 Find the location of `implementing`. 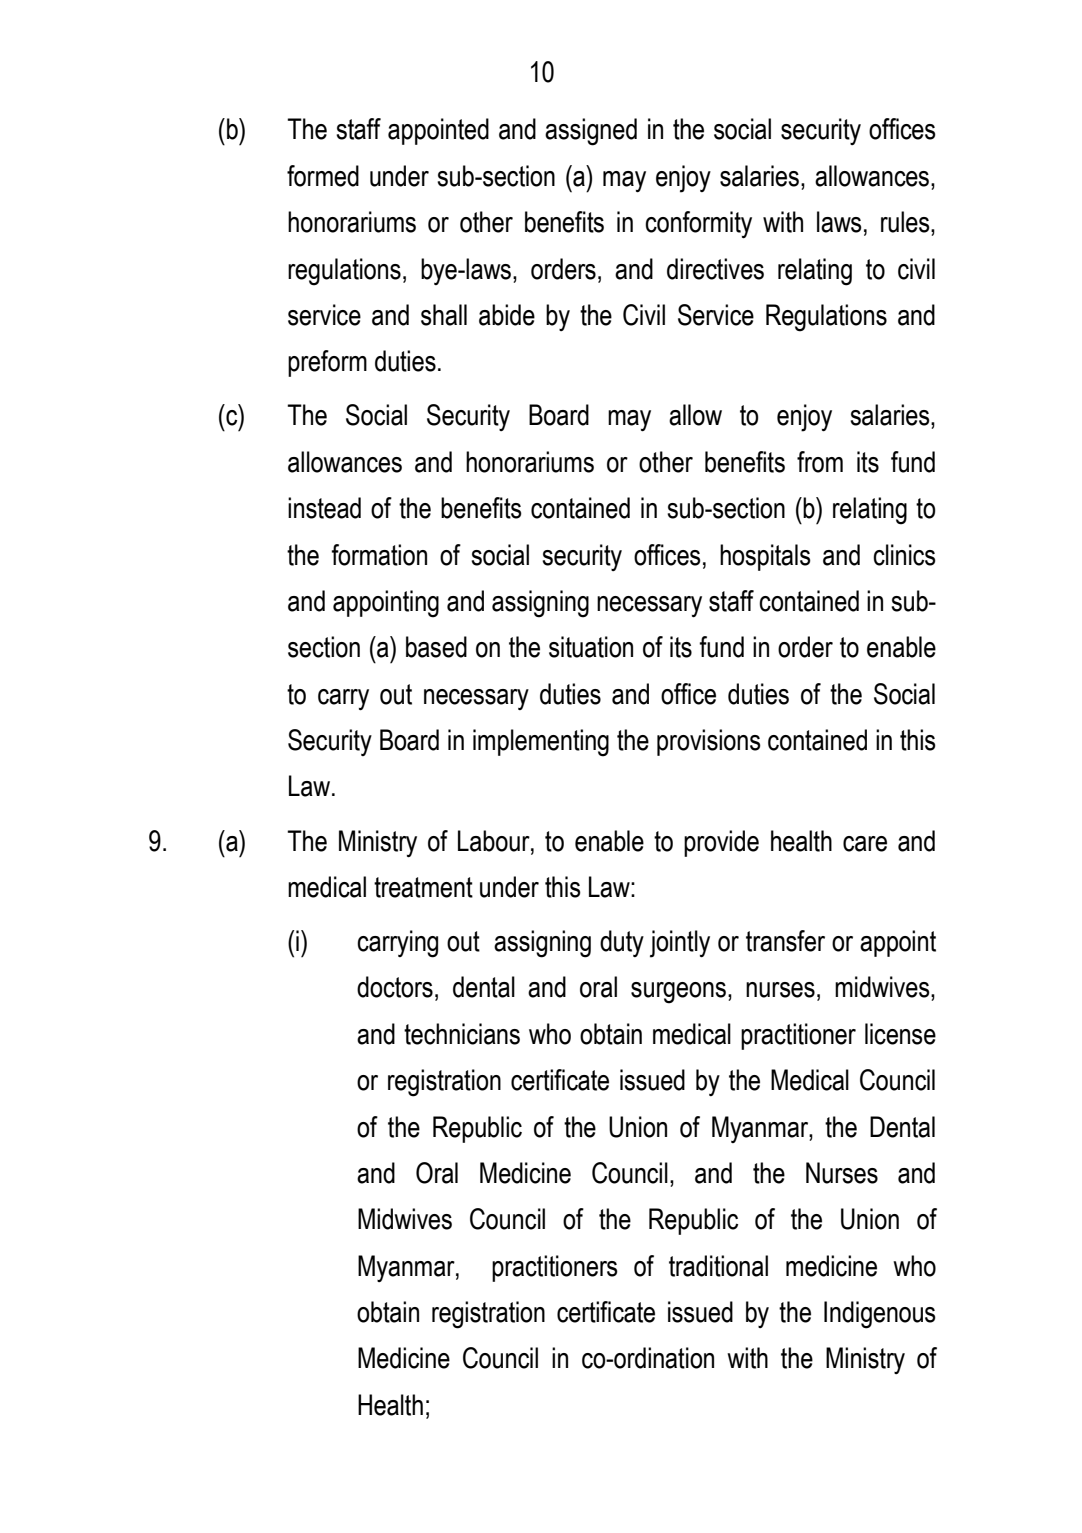

implementing is located at coordinates (541, 743).
